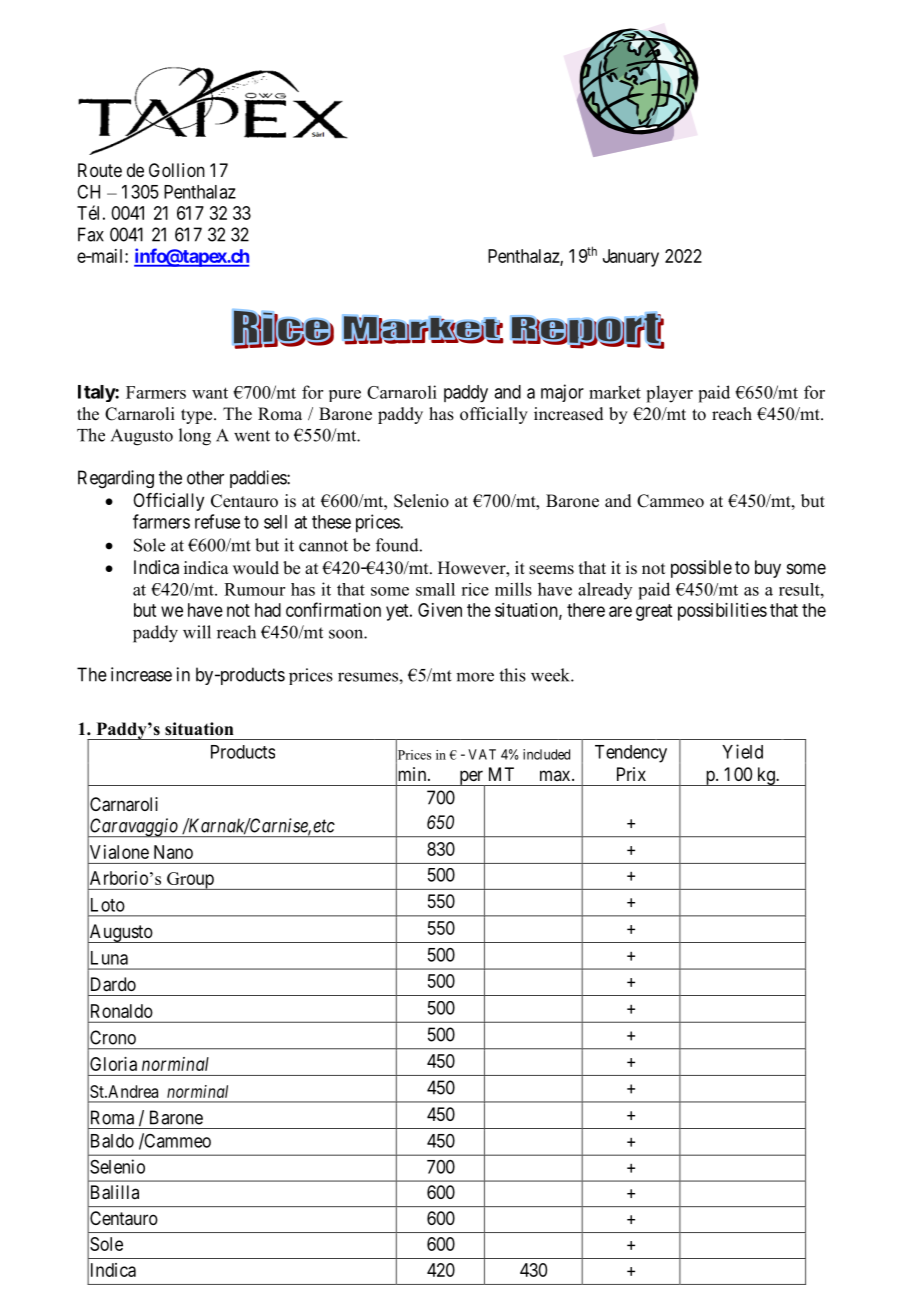 The height and width of the screenshot is (1308, 924). I want to click on max, so click(556, 775).
